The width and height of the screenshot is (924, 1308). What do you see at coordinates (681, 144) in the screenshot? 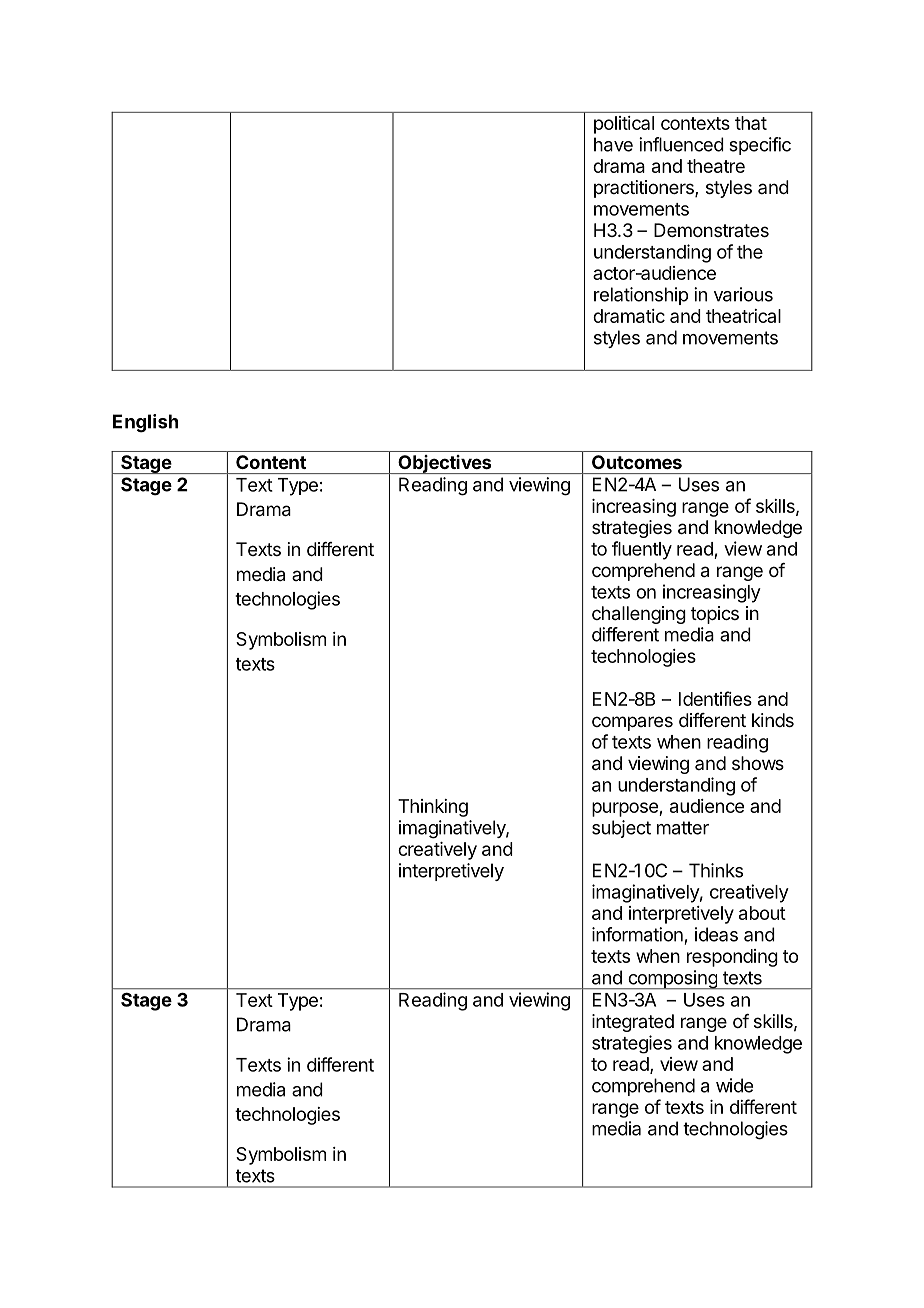
I see `influenced` at bounding box center [681, 144].
